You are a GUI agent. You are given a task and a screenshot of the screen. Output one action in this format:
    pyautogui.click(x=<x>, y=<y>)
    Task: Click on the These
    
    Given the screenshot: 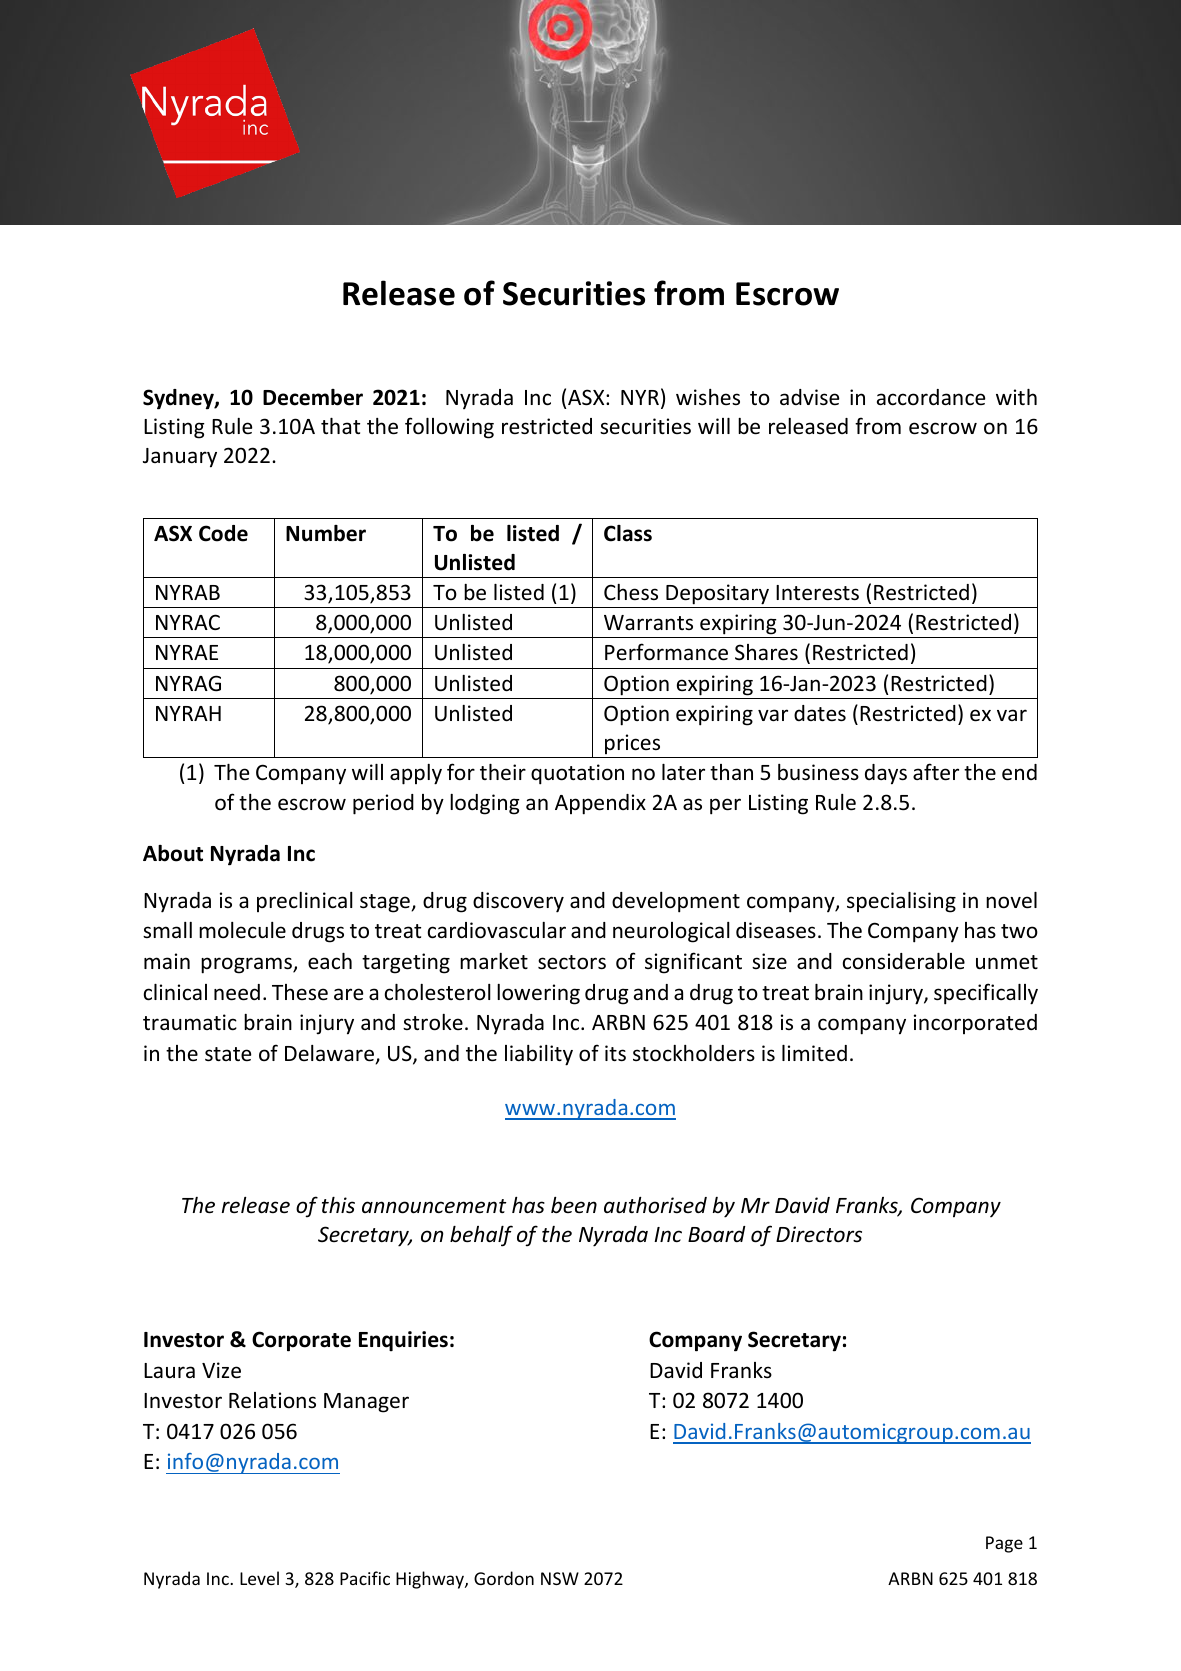 What is the action you would take?
    pyautogui.click(x=300, y=992)
